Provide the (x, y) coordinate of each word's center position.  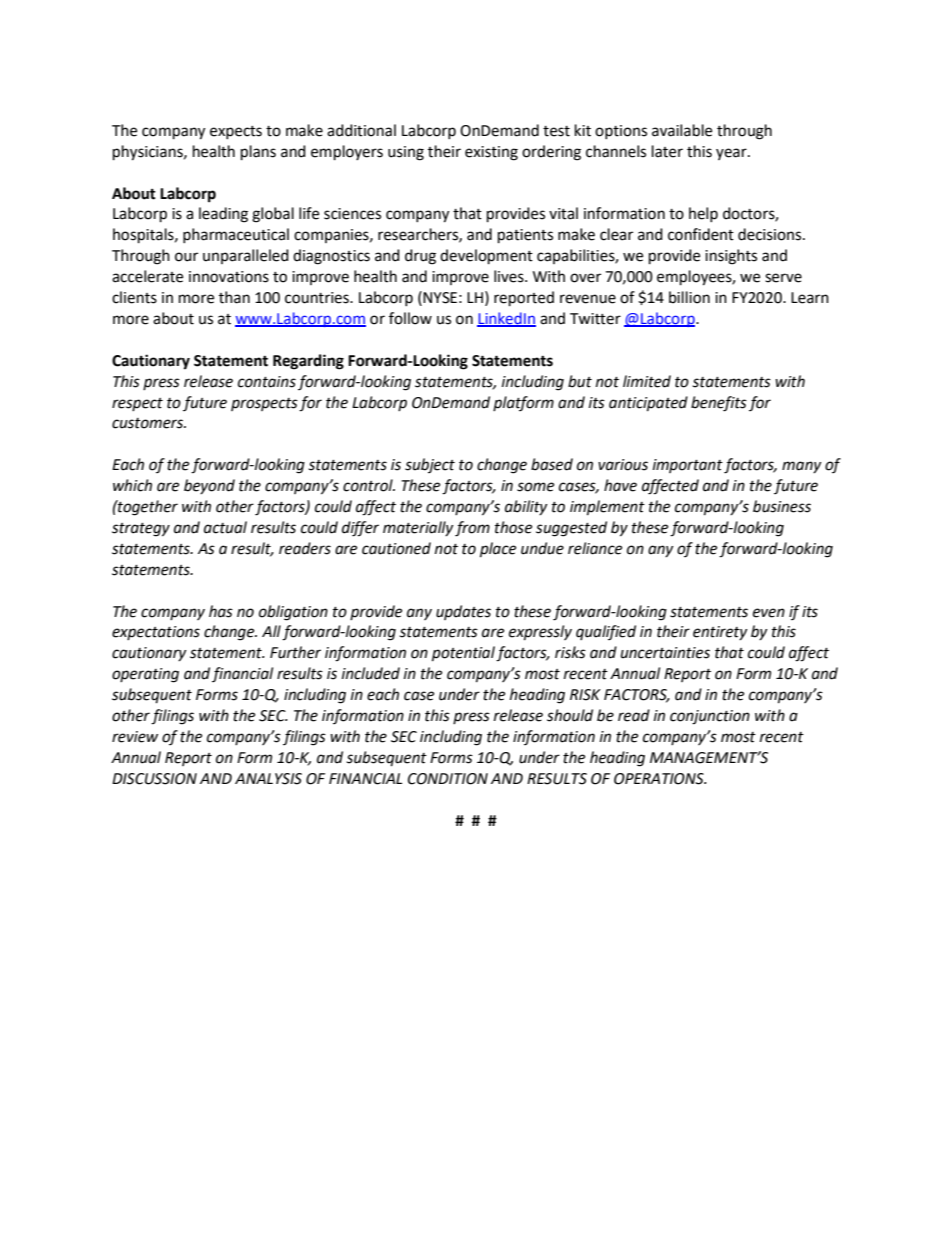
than (234, 297)
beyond (209, 486)
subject (430, 465)
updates (463, 612)
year (732, 154)
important (688, 466)
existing (491, 153)
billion (689, 297)
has (221, 611)
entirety (720, 633)
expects (236, 132)
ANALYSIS (268, 779)
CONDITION (448, 779)
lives (510, 276)
